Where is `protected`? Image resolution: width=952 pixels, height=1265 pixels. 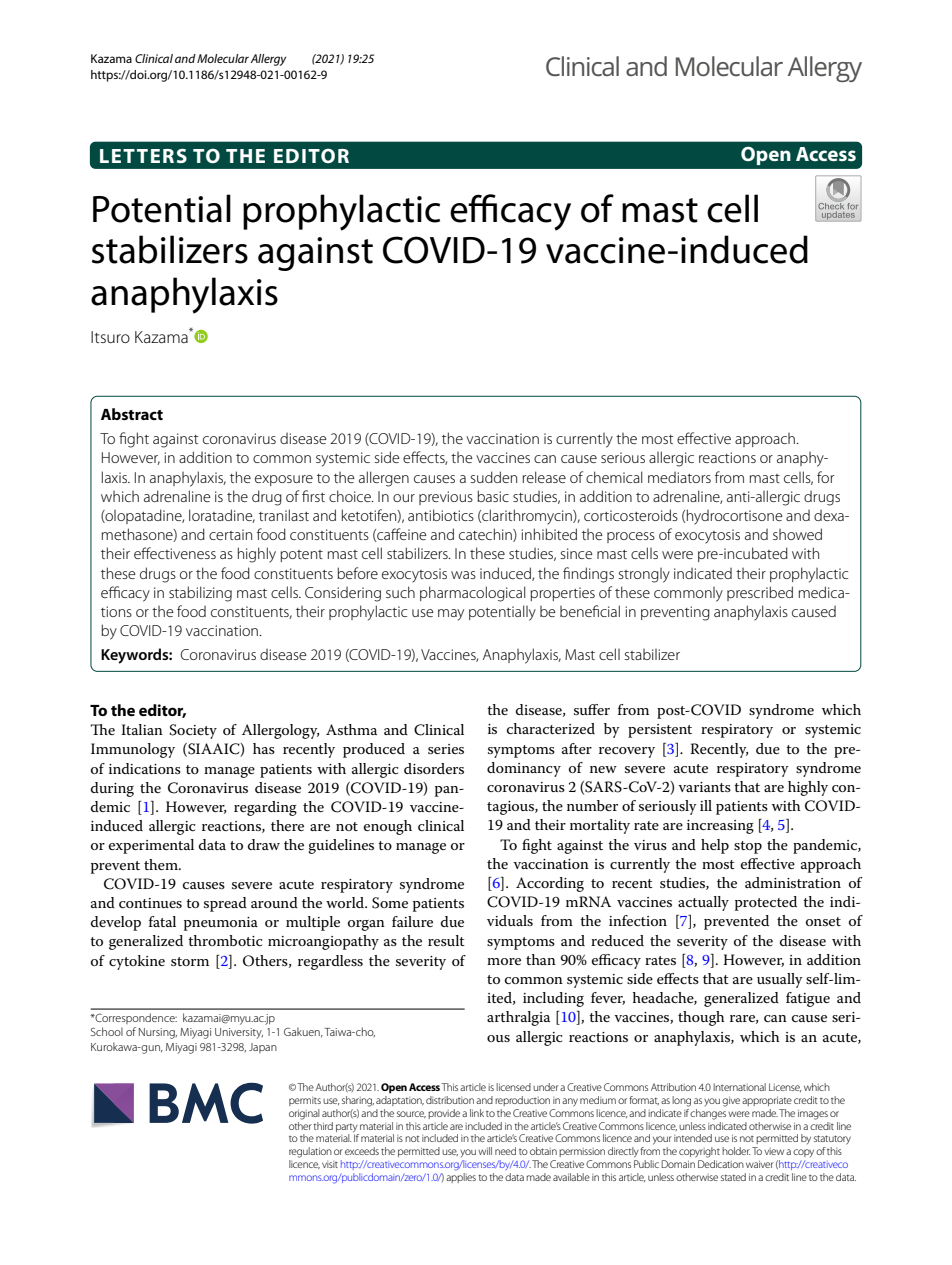 protected is located at coordinates (766, 903).
